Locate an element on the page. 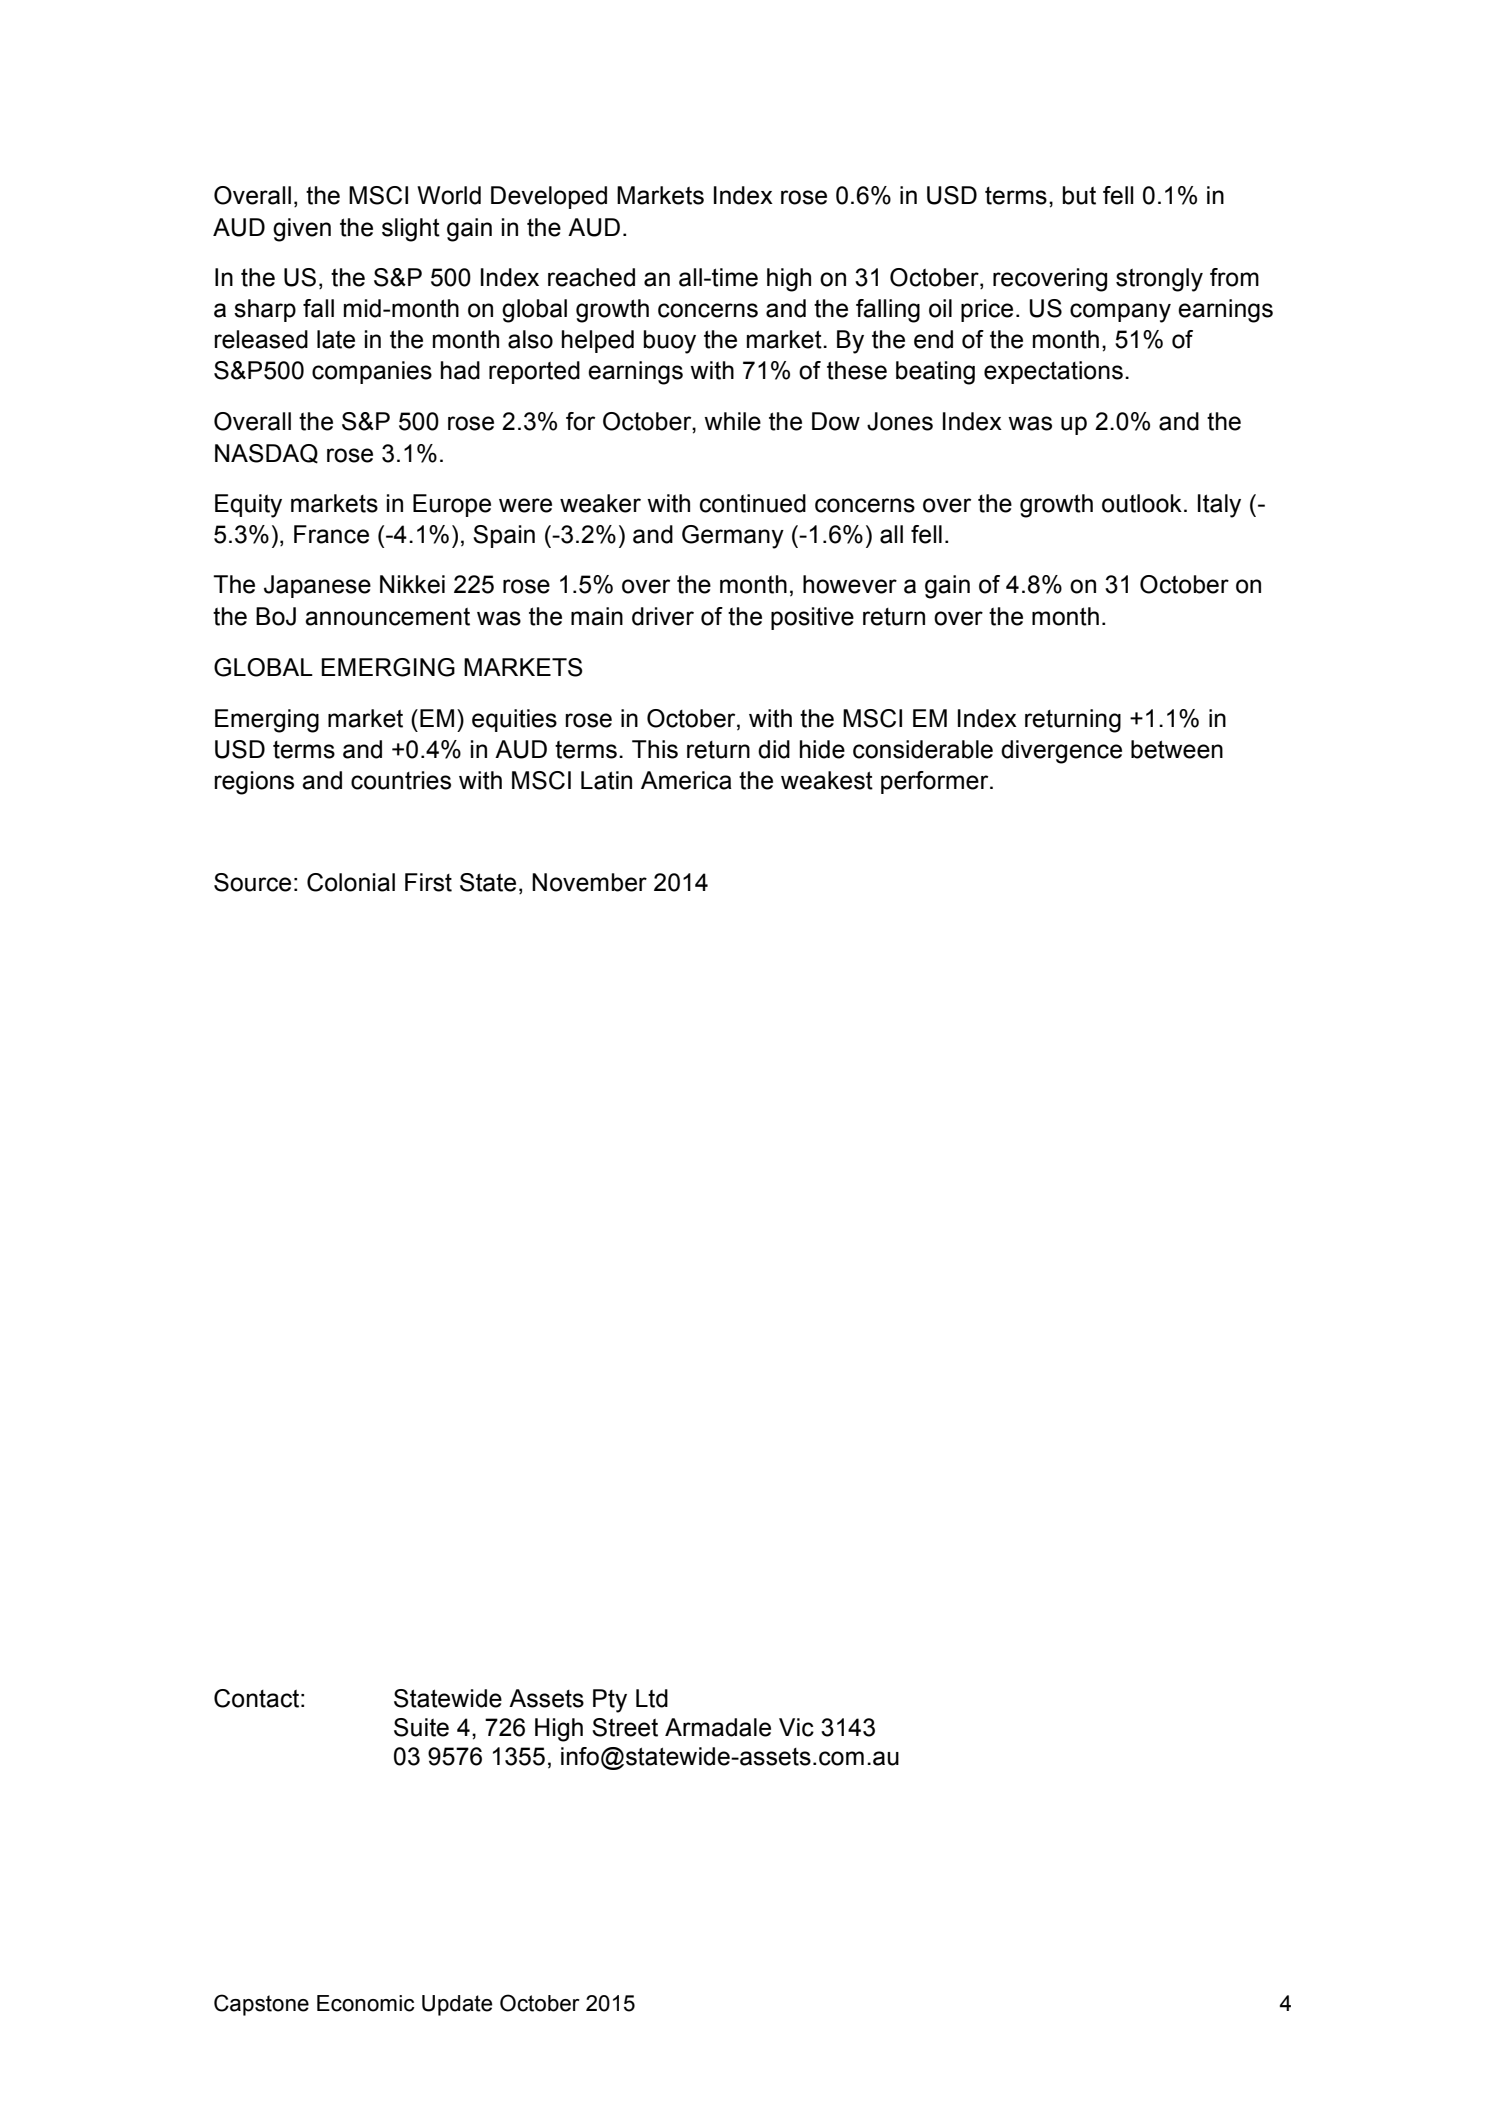  Pty is located at coordinates (610, 1701).
